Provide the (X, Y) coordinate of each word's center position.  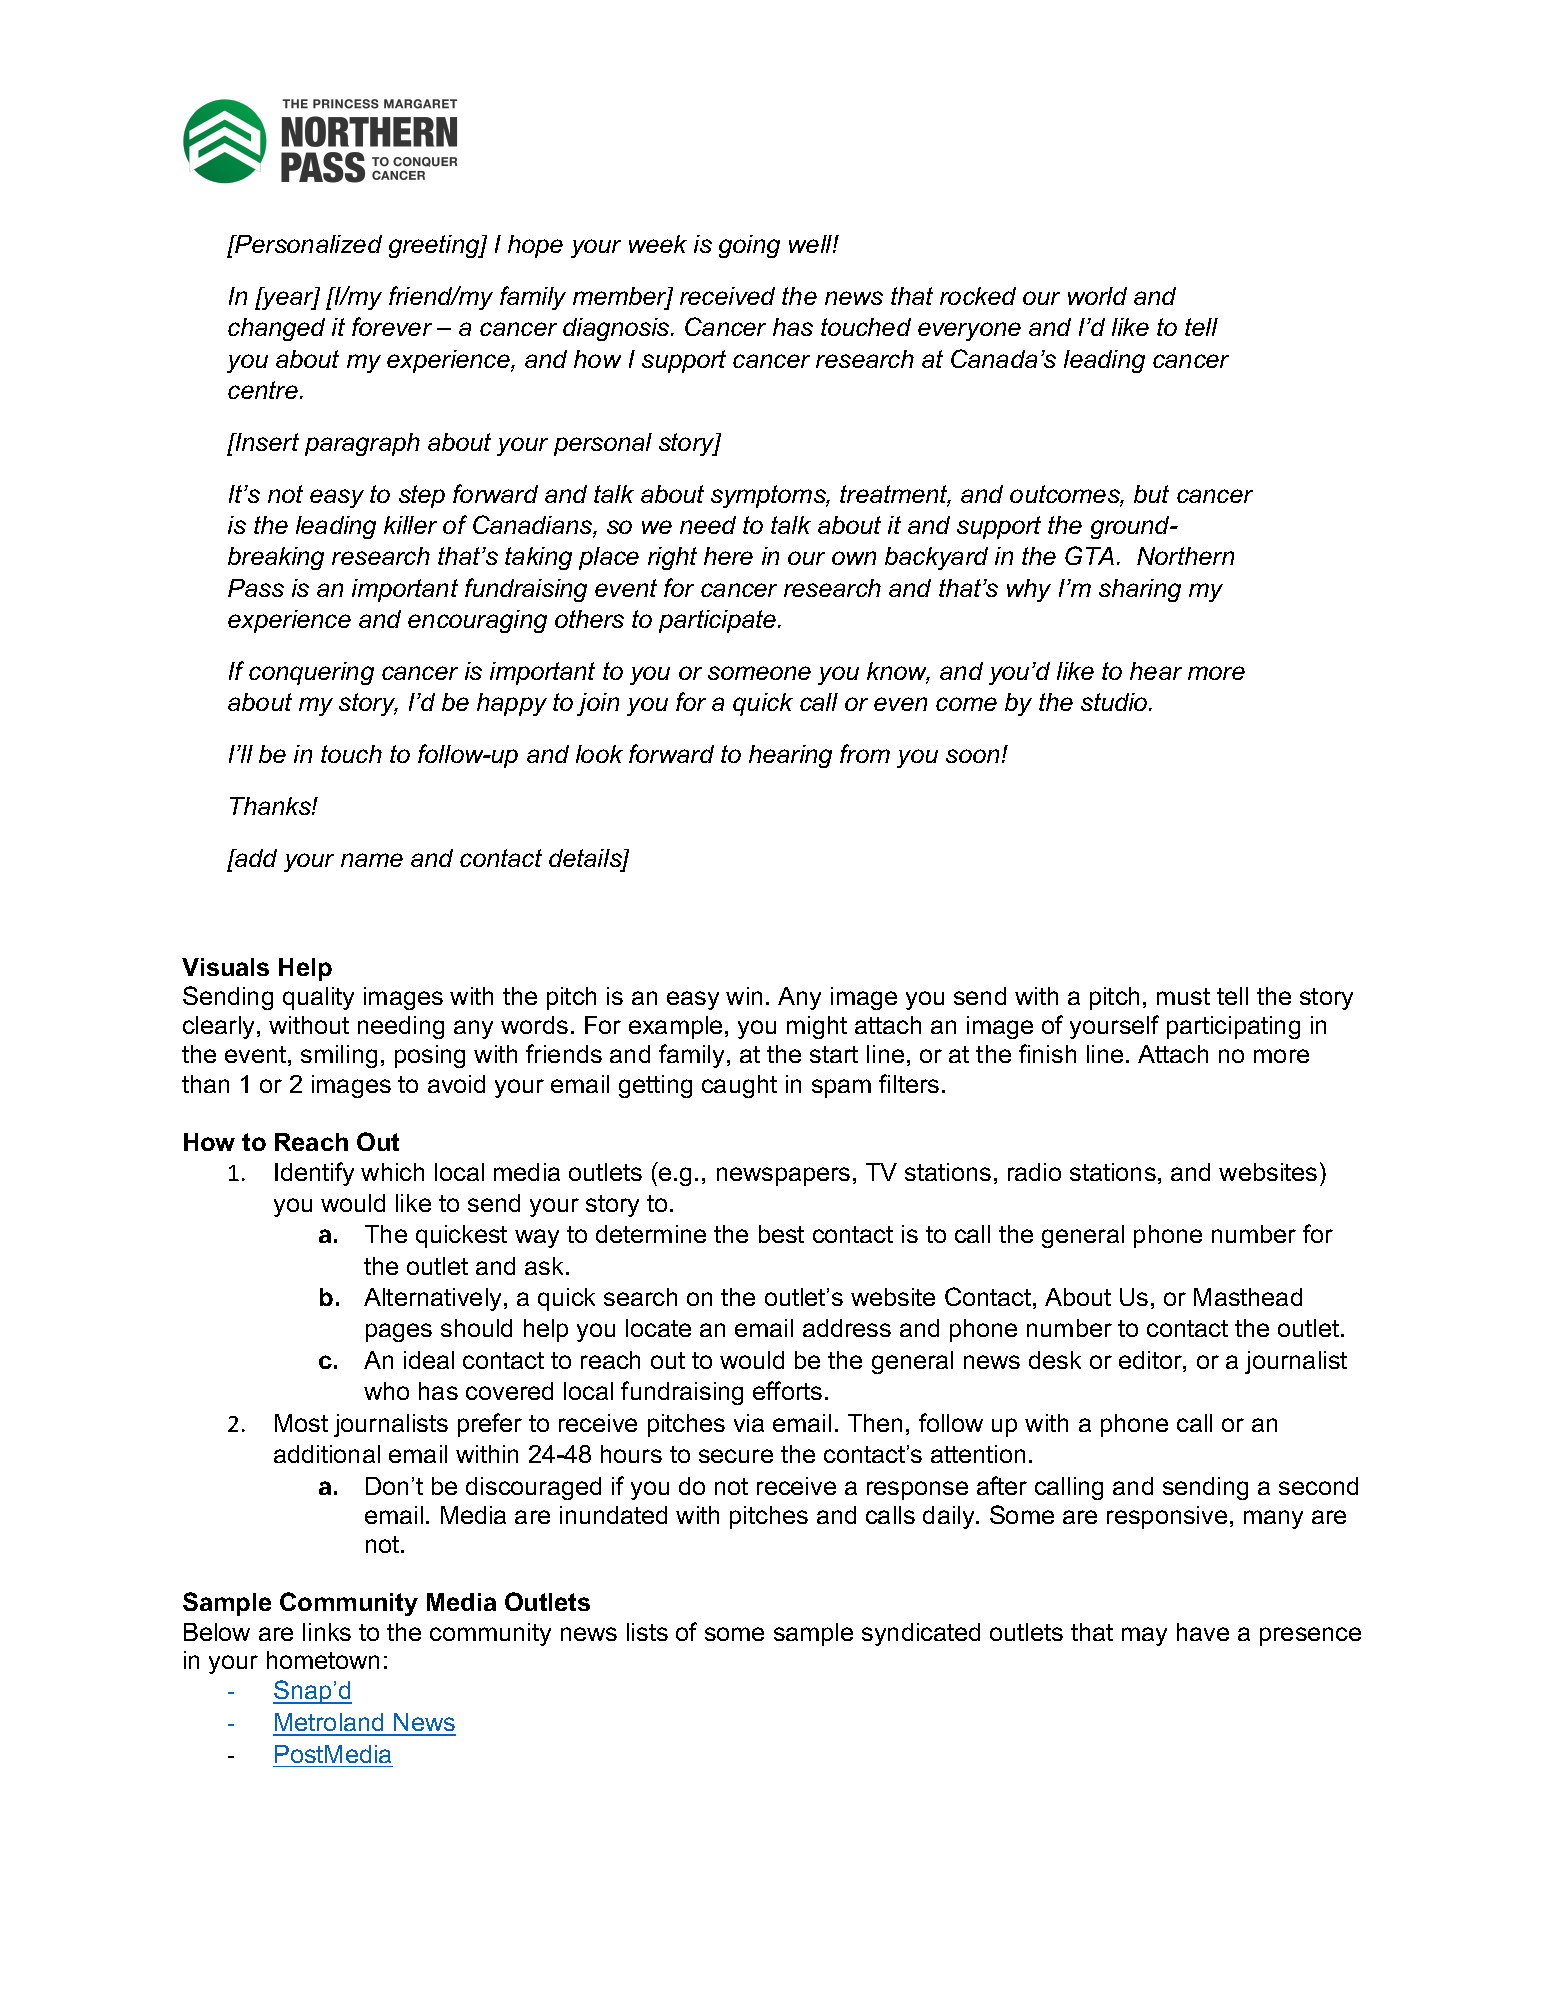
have (1203, 1632)
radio (1034, 1172)
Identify (314, 1174)
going (749, 246)
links (327, 1632)
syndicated (921, 1634)
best (781, 1234)
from (865, 753)
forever (392, 326)
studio (1115, 702)
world (1097, 296)
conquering (311, 673)
